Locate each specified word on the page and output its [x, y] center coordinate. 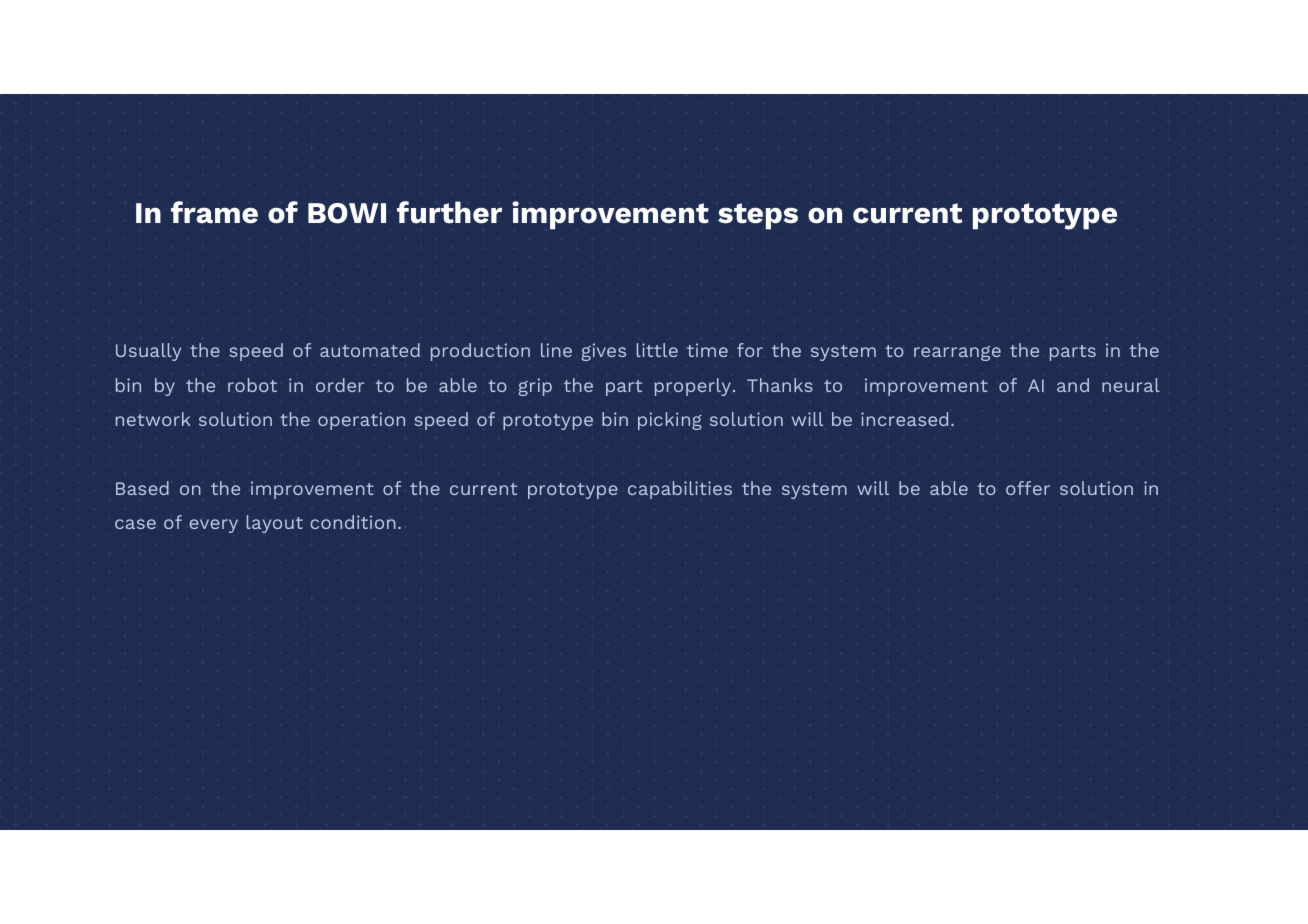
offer [1028, 488]
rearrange [957, 353]
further [449, 212]
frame [214, 212]
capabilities [680, 490]
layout [274, 524]
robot [252, 385]
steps [758, 216]
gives [603, 352]
